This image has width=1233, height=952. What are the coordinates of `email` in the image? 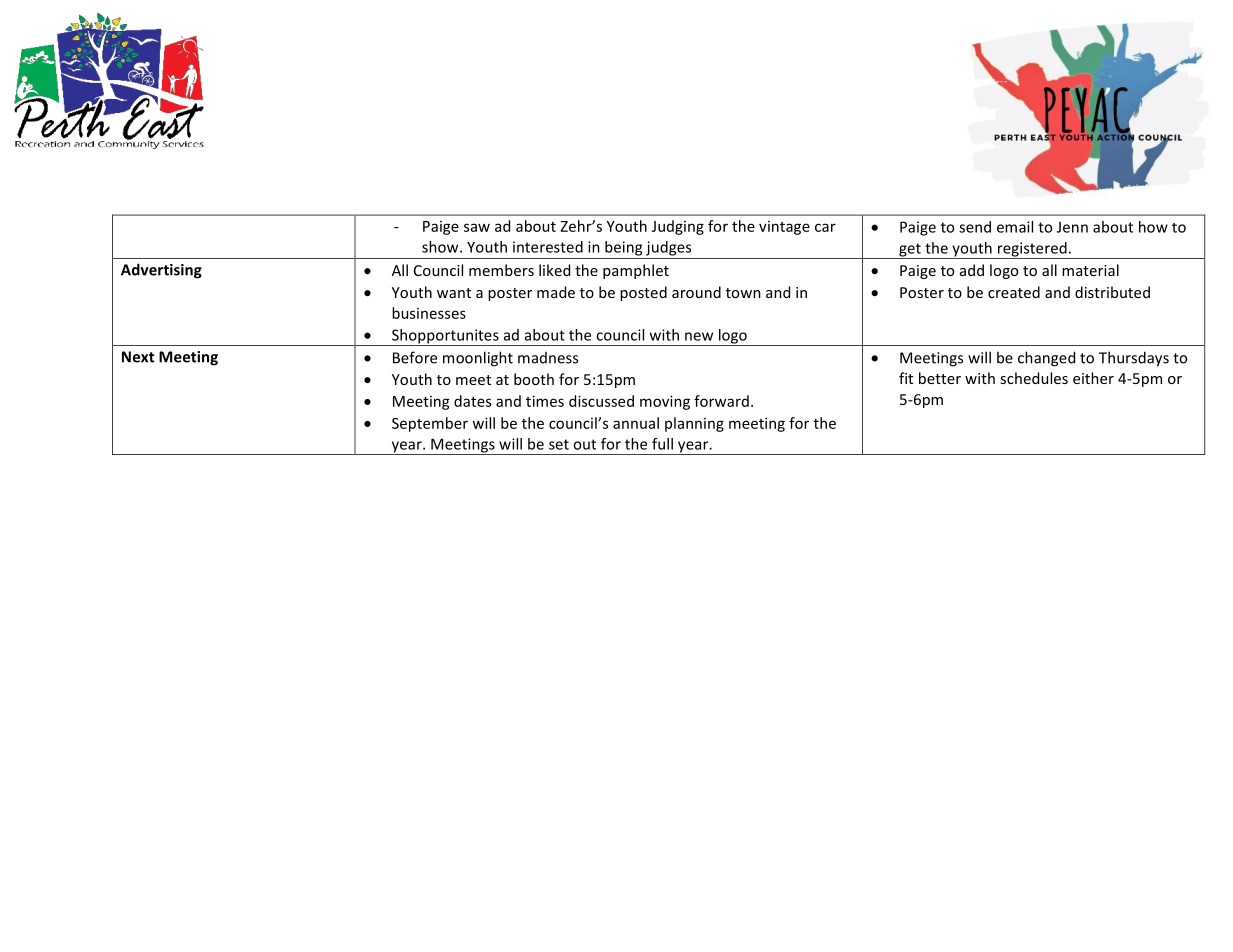 It's located at (1015, 227).
